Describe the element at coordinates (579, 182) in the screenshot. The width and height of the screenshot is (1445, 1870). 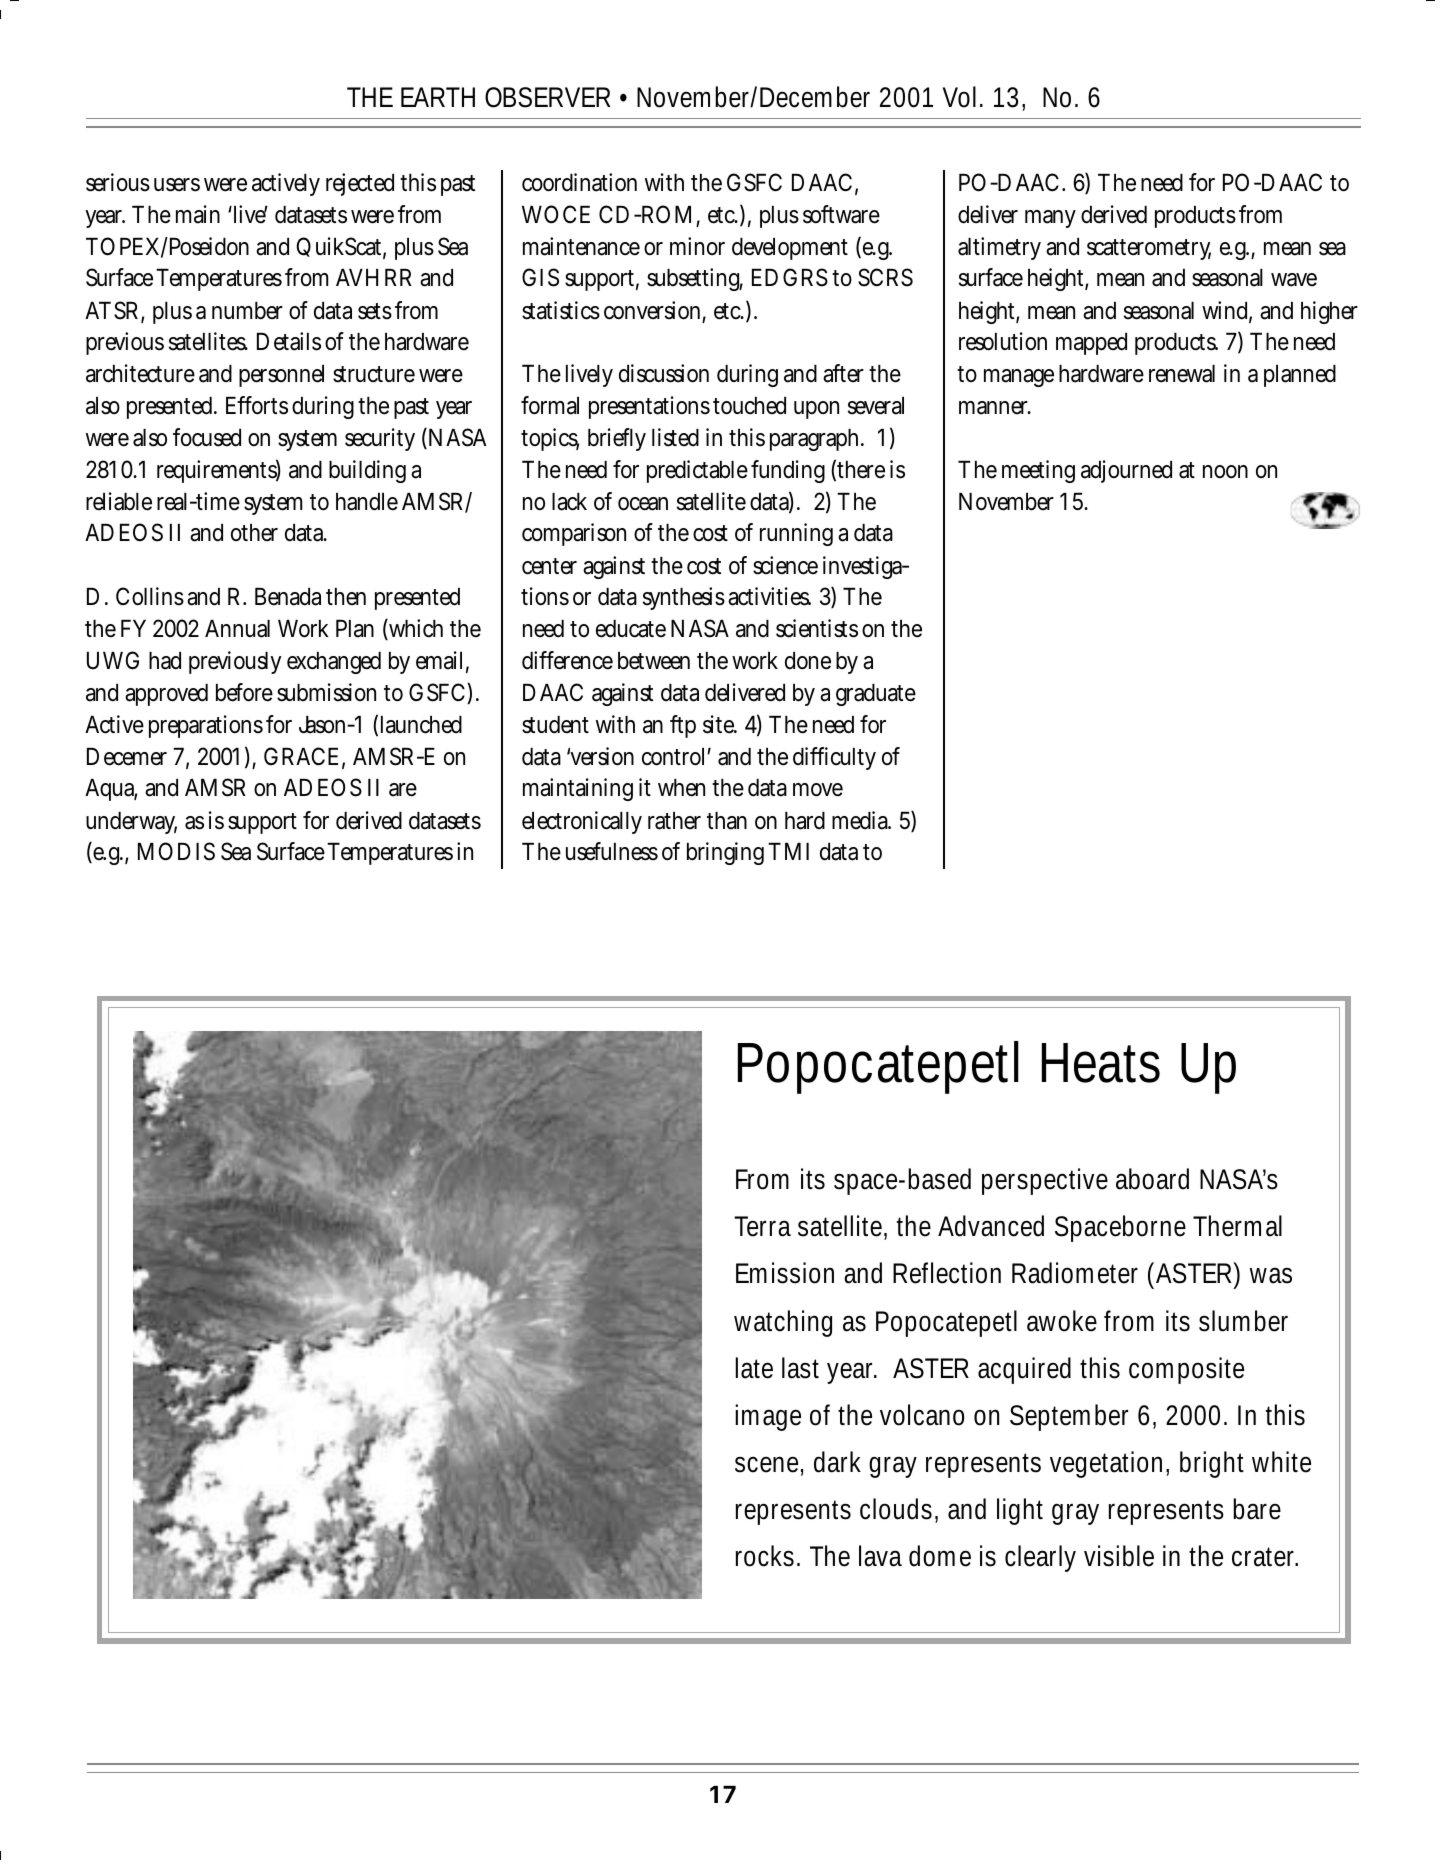
I see `coordination` at that location.
